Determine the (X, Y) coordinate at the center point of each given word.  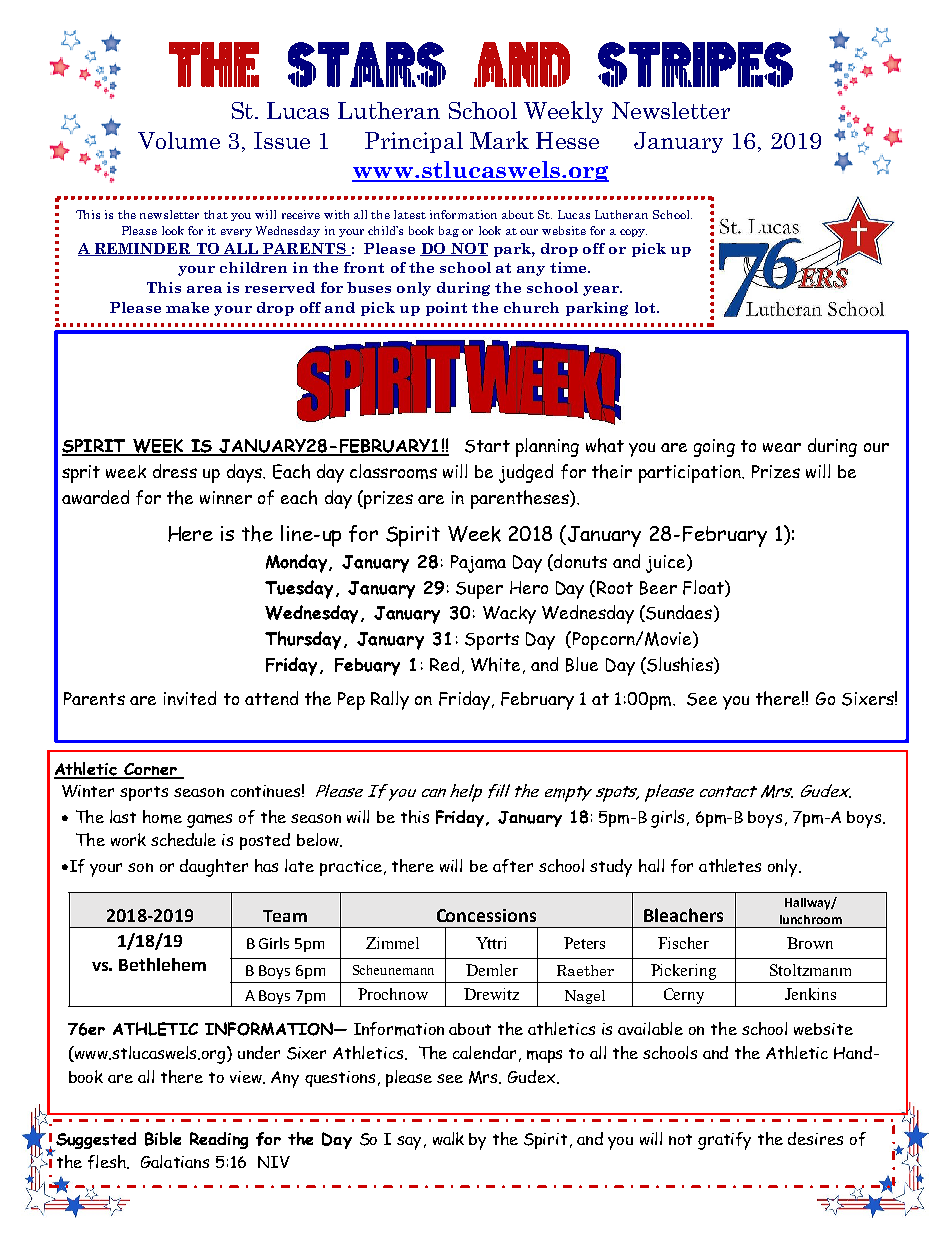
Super (479, 590)
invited (190, 698)
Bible (163, 1139)
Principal (414, 142)
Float (704, 588)
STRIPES (695, 64)
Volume (179, 140)
